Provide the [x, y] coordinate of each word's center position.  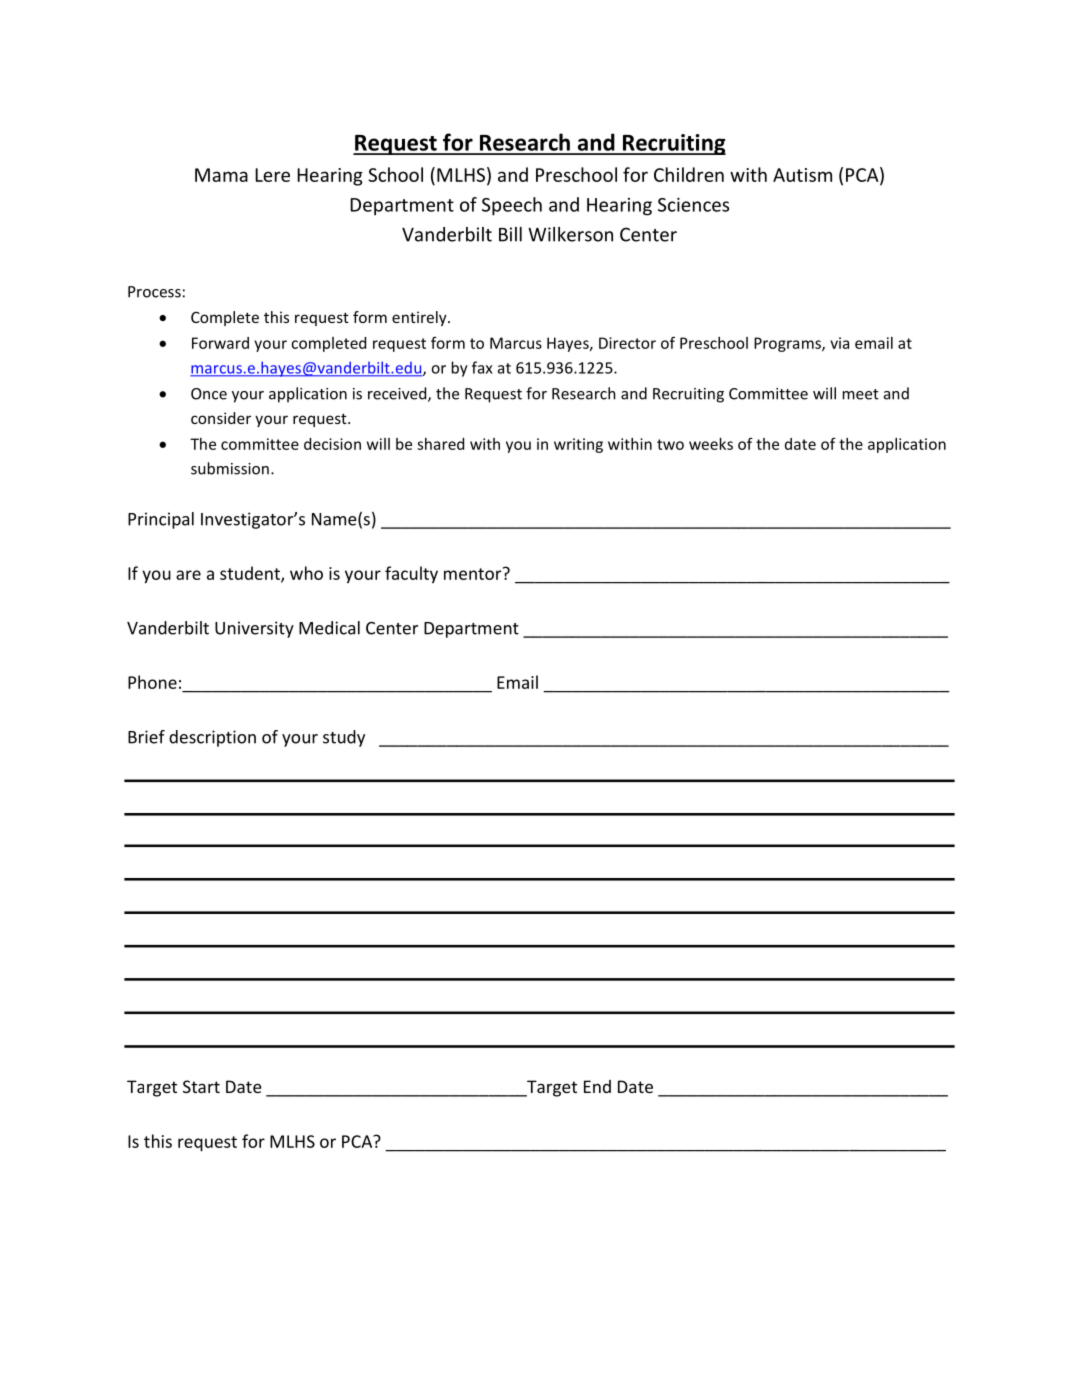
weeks [711, 444]
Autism [802, 175]
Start [201, 1086]
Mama [221, 175]
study [344, 738]
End [597, 1086]
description [212, 738]
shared [440, 444]
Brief [146, 737]
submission [230, 468]
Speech [512, 206]
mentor [474, 573]
